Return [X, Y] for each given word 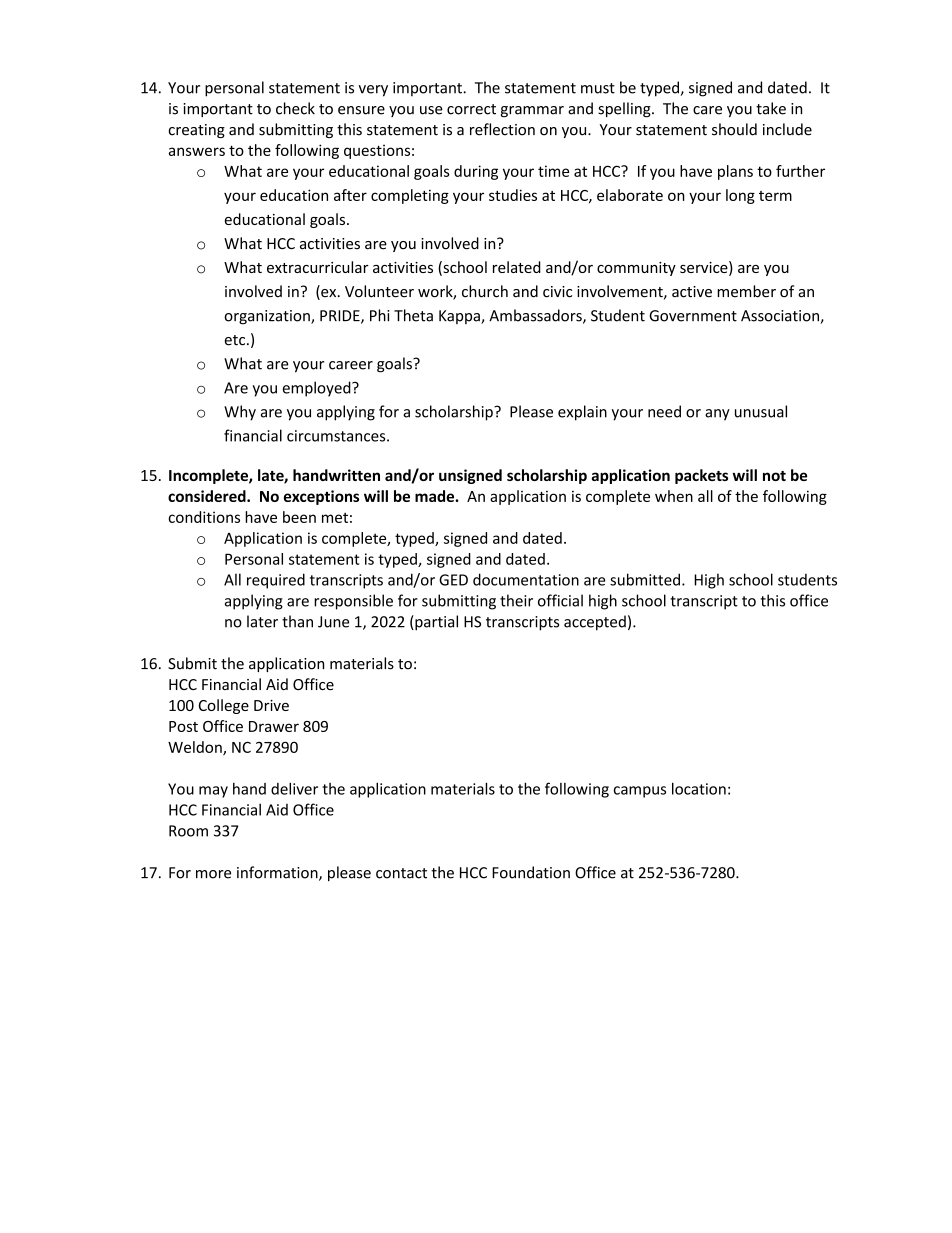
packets [701, 476]
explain [582, 413]
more [213, 874]
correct [471, 109]
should [734, 129]
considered [208, 496]
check [295, 108]
